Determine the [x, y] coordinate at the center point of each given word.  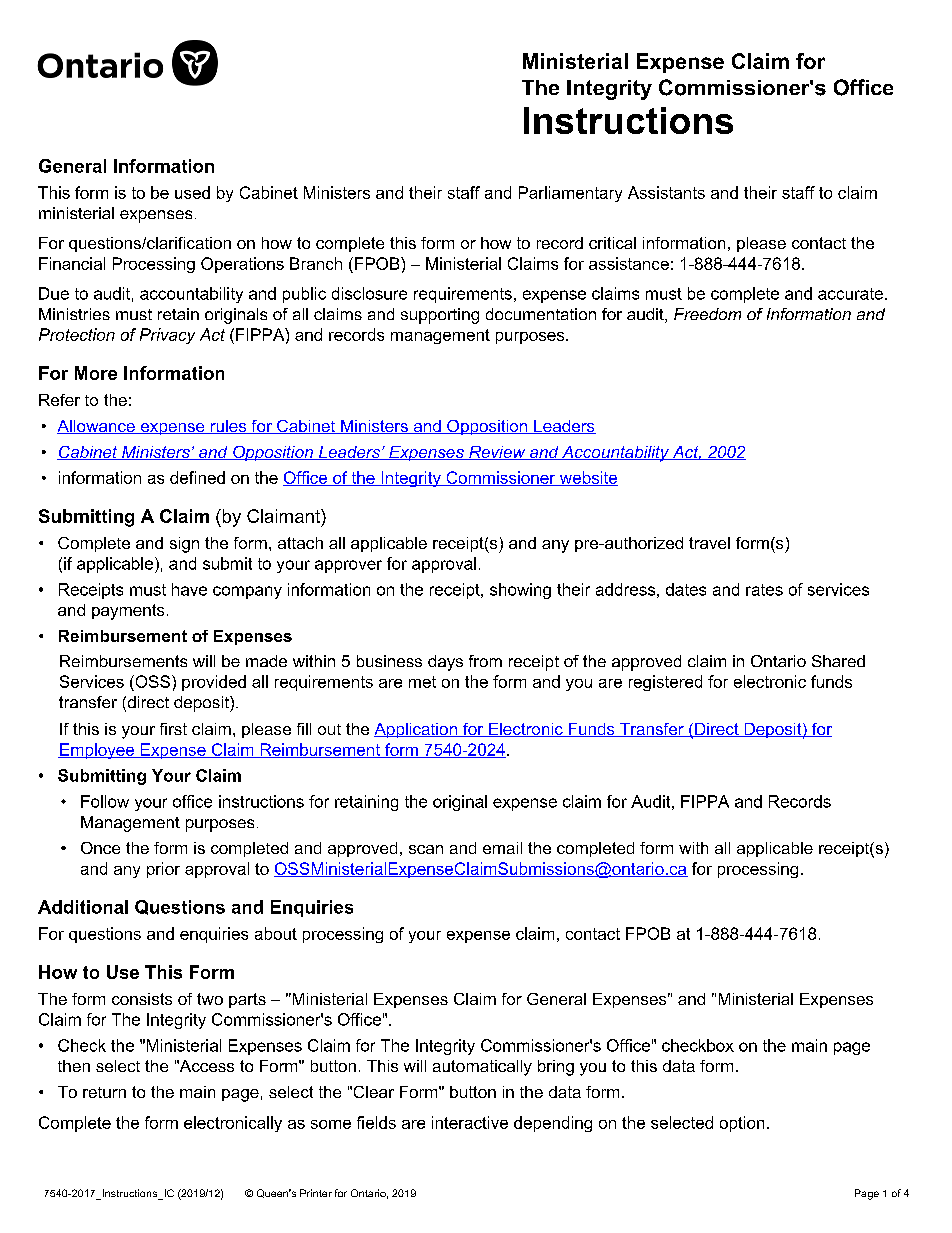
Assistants [666, 192]
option [742, 1124]
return [104, 1092]
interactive [470, 1122]
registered [665, 683]
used [192, 192]
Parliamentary [570, 194]
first [173, 729]
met [422, 682]
